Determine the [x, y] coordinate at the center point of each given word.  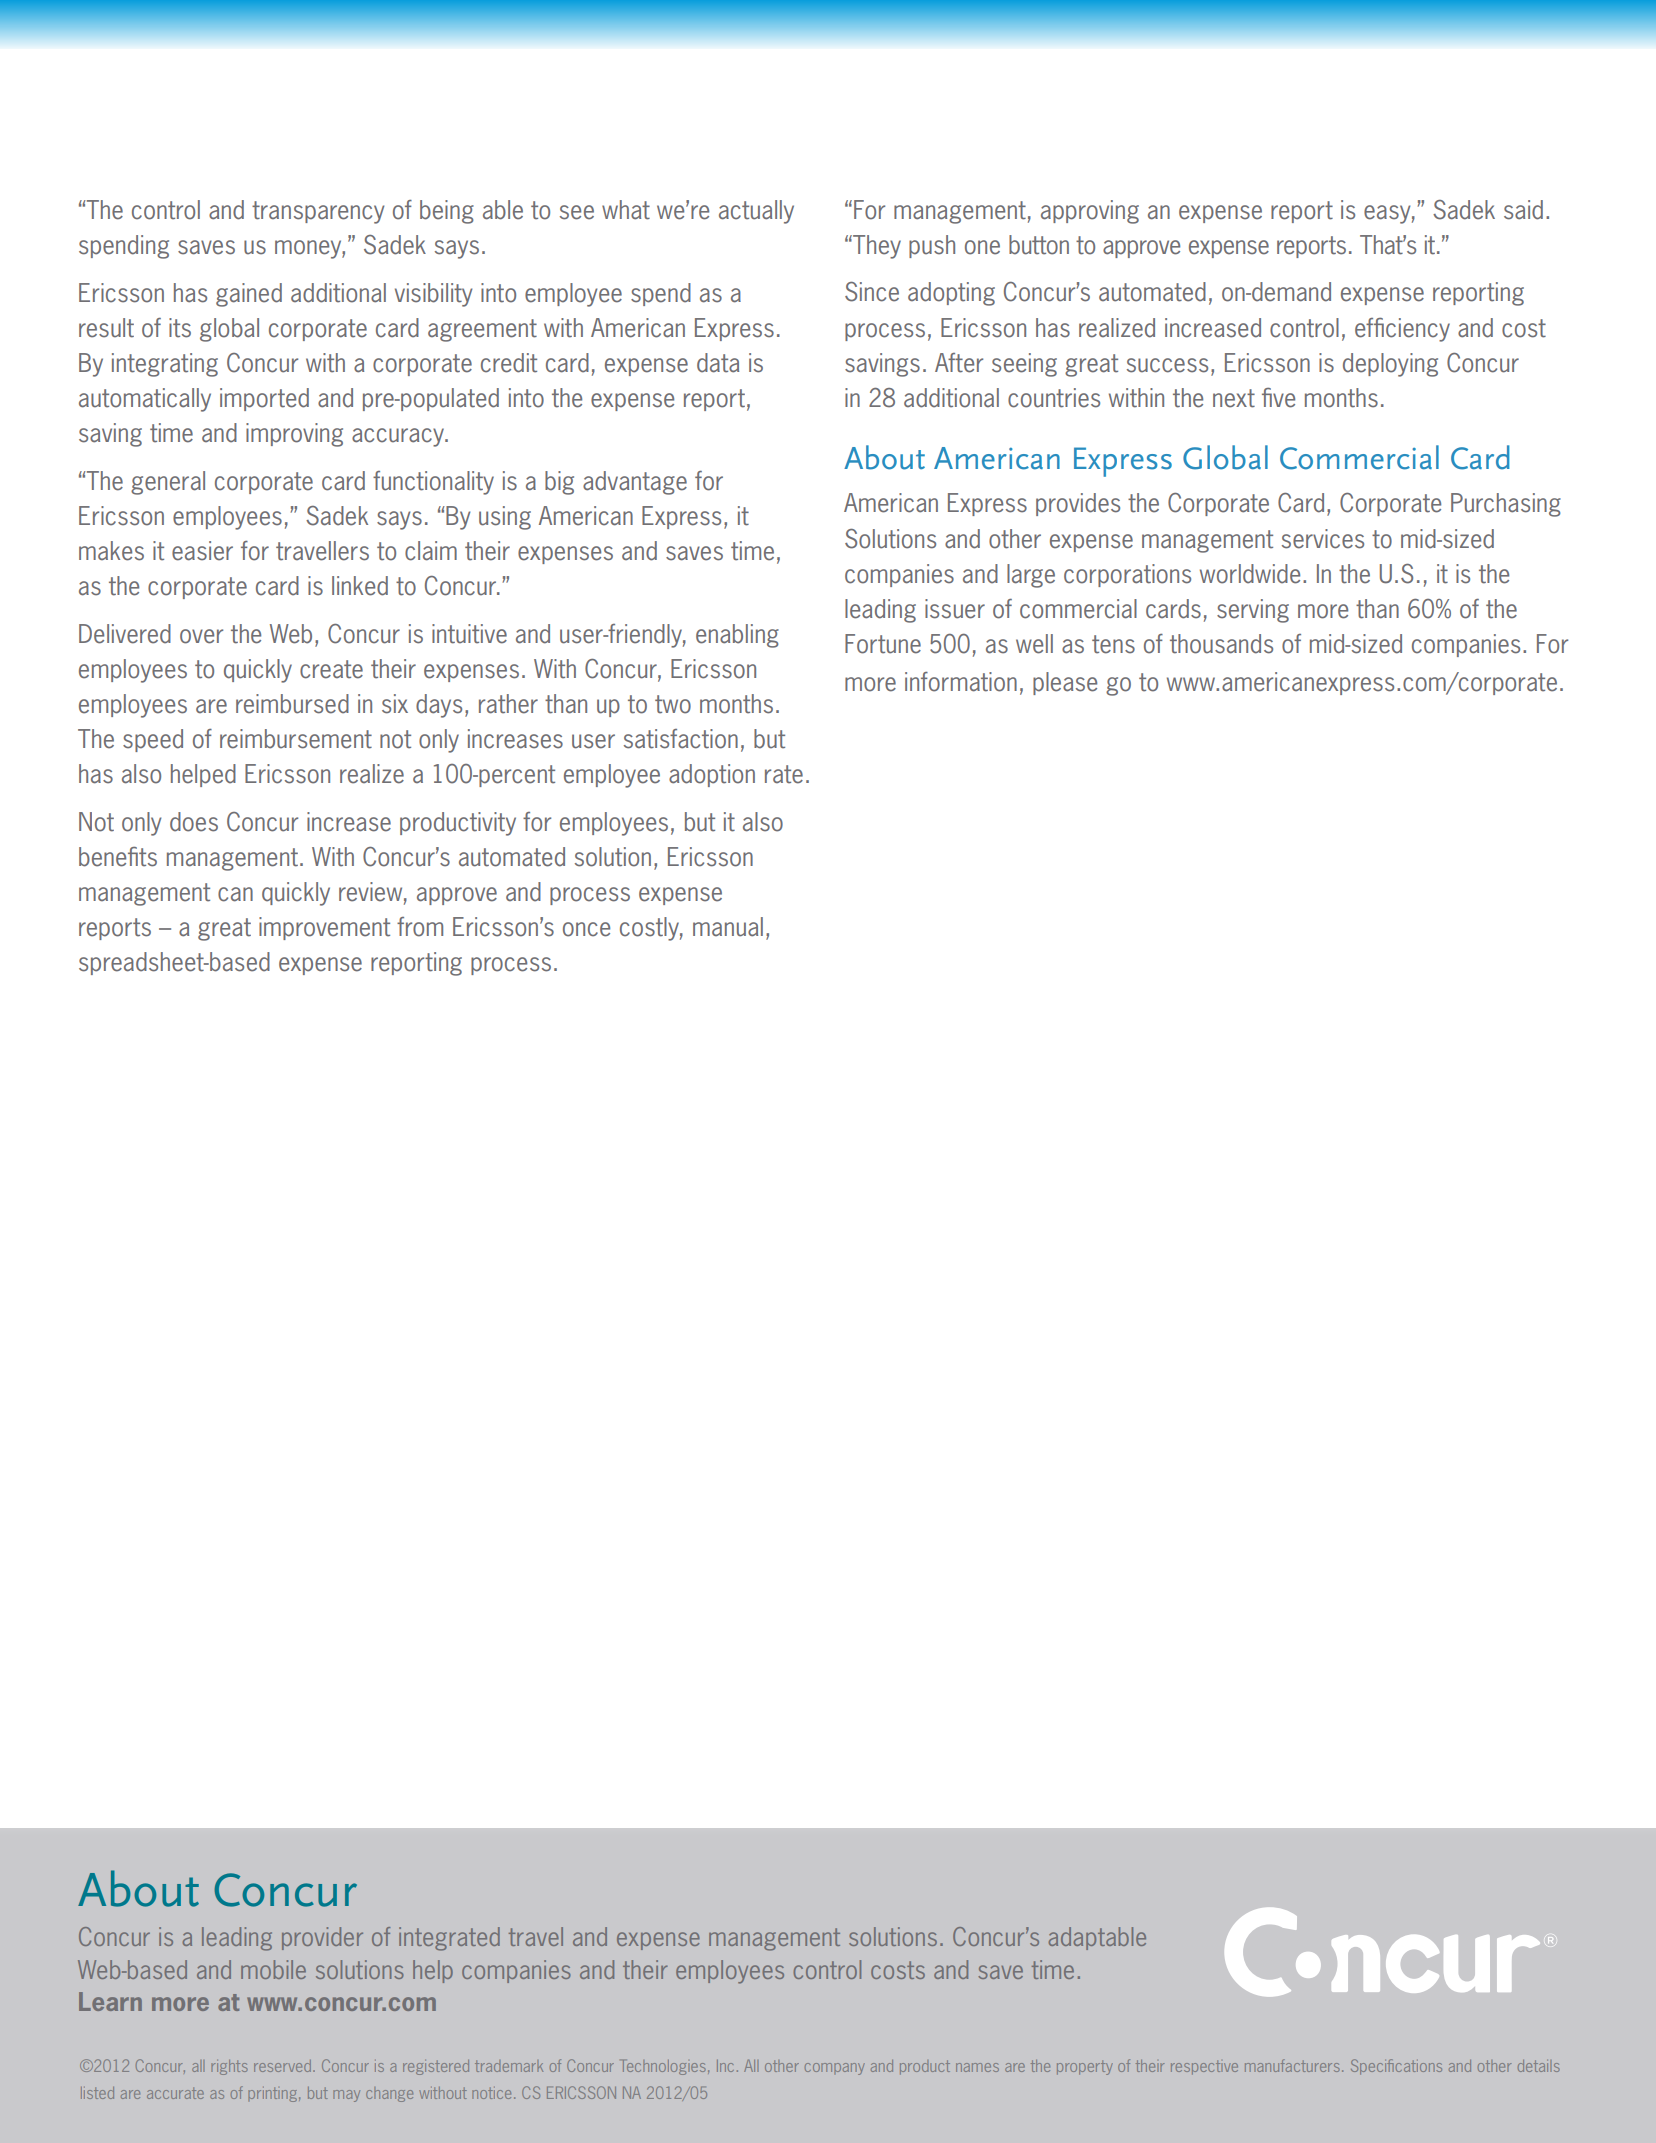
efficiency [1402, 330]
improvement [324, 928]
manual [728, 927]
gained [249, 295]
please [1065, 683]
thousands [1221, 644]
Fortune [883, 644]
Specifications [1396, 2067]
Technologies [664, 2067]
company [835, 2069]
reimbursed [292, 704]
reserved [284, 2066]
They [876, 247]
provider [322, 1938]
